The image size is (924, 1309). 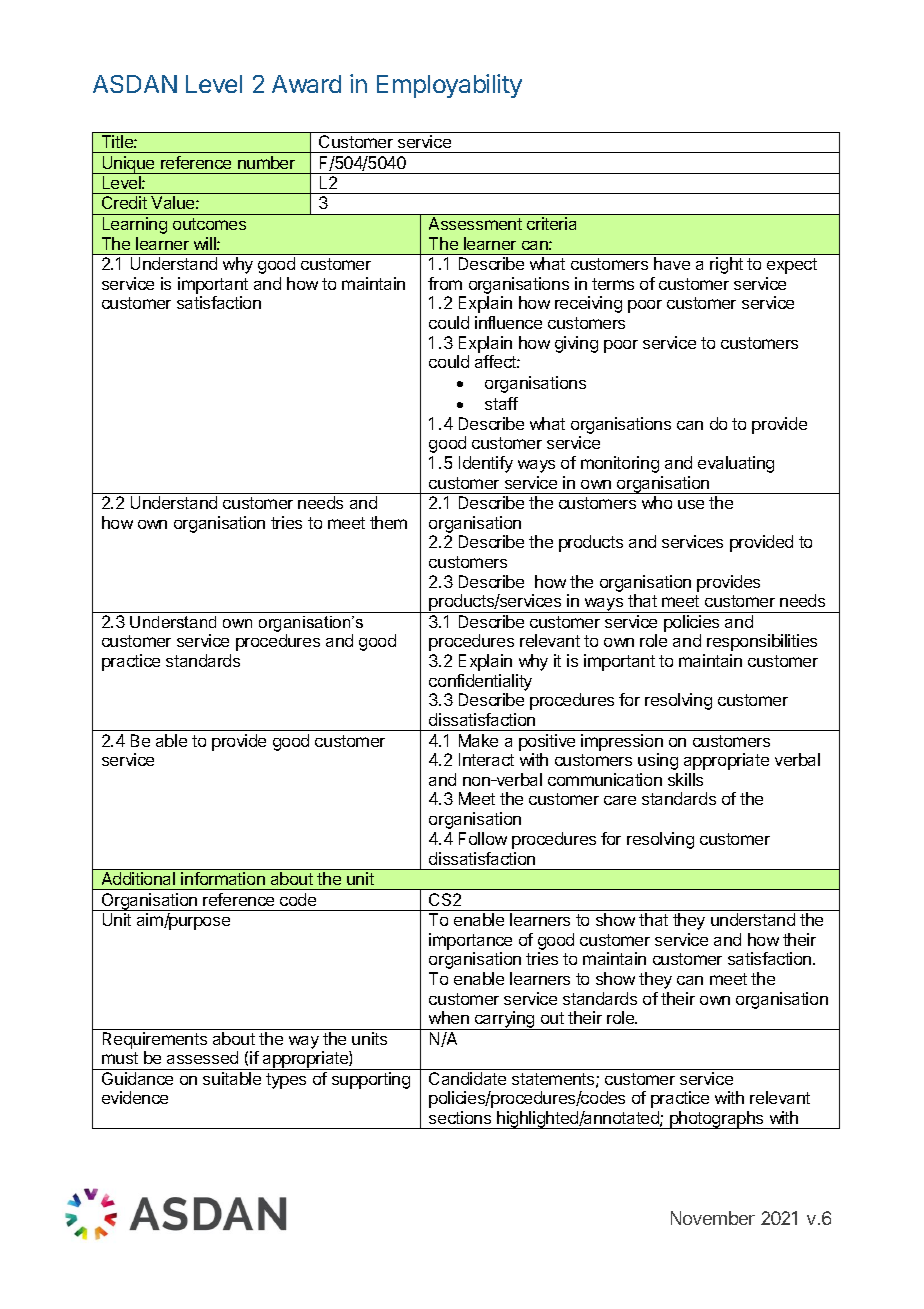 I want to click on Identify, so click(x=486, y=464).
